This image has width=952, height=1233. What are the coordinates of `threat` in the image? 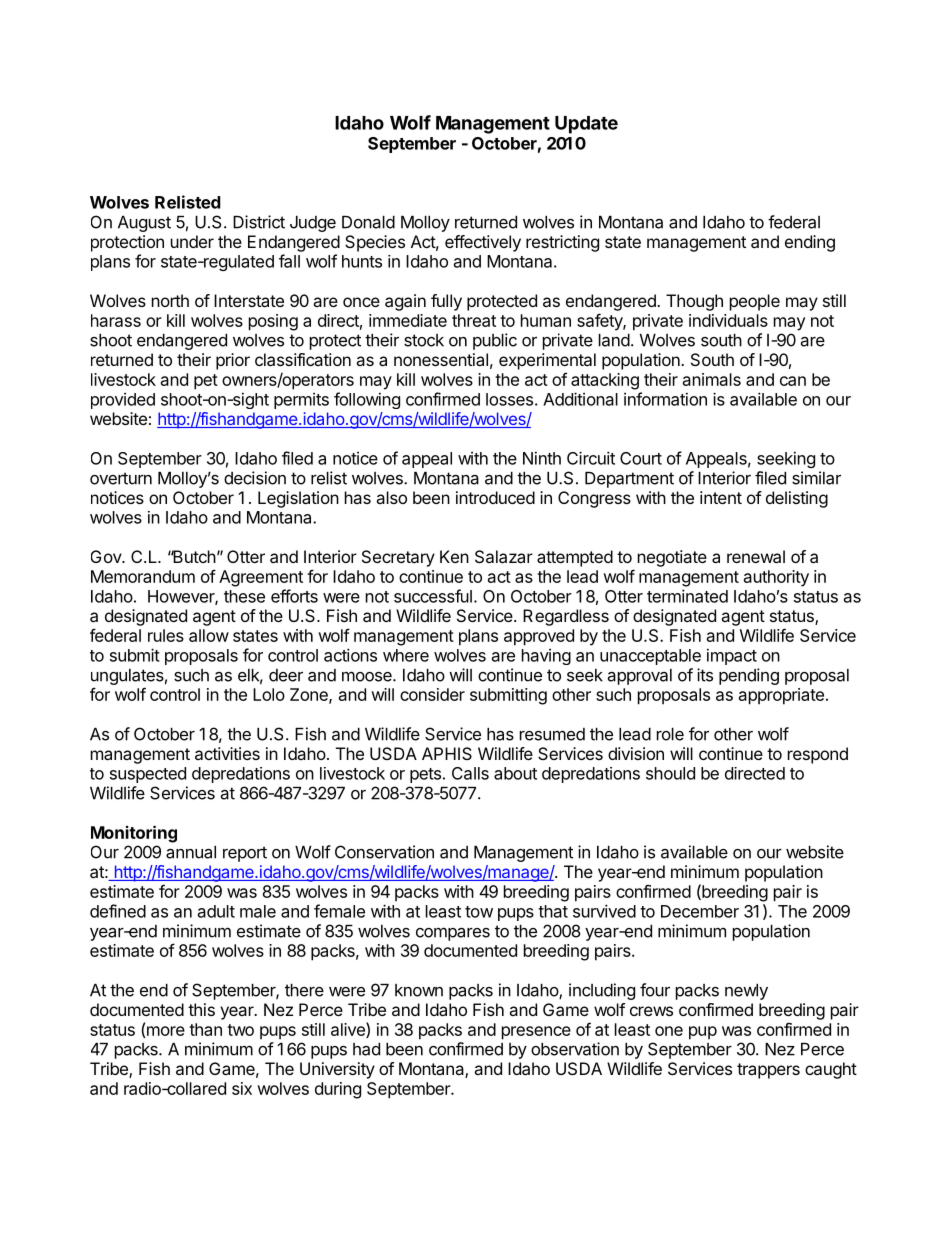 It's located at (474, 320).
